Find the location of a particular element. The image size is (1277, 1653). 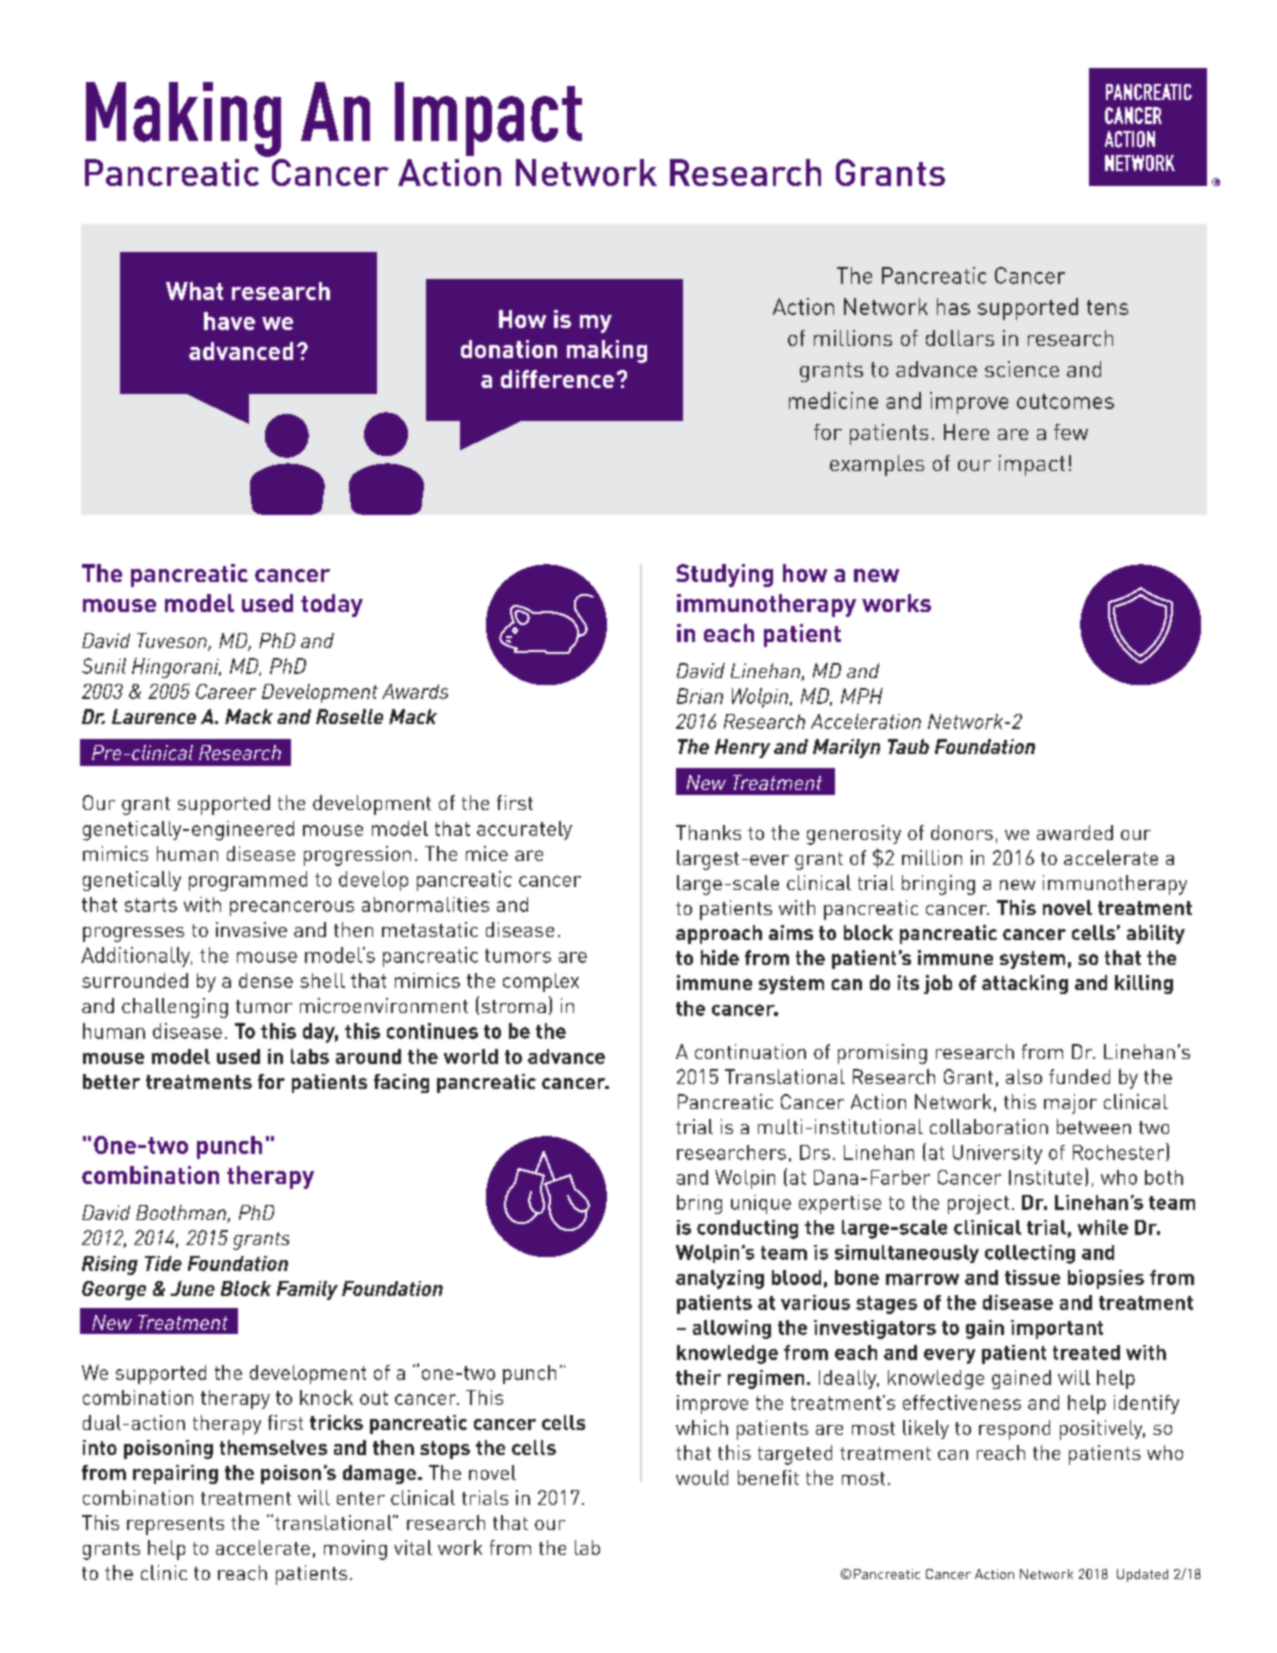

represents is located at coordinates (175, 1526).
